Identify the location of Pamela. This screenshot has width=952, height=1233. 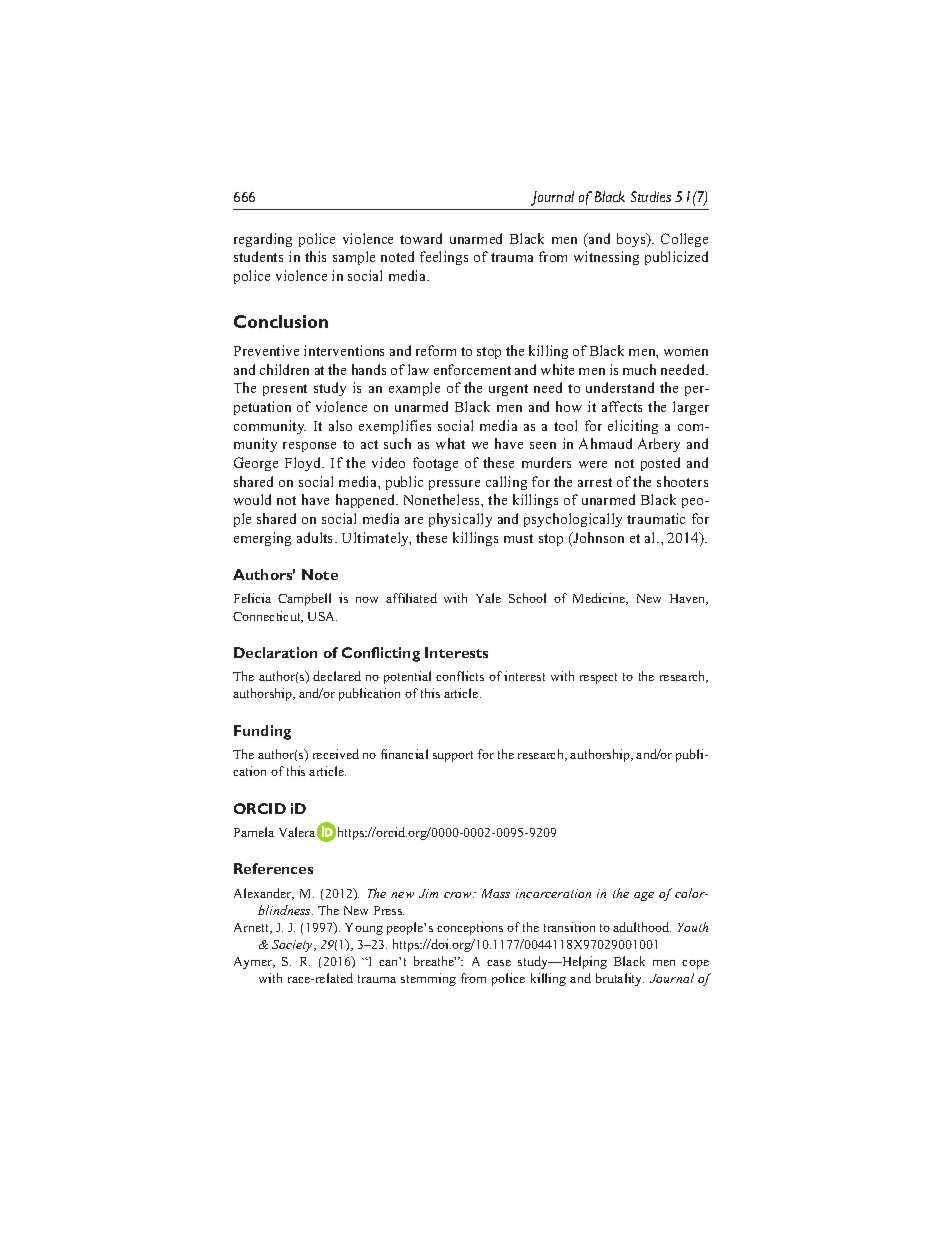
(254, 832).
